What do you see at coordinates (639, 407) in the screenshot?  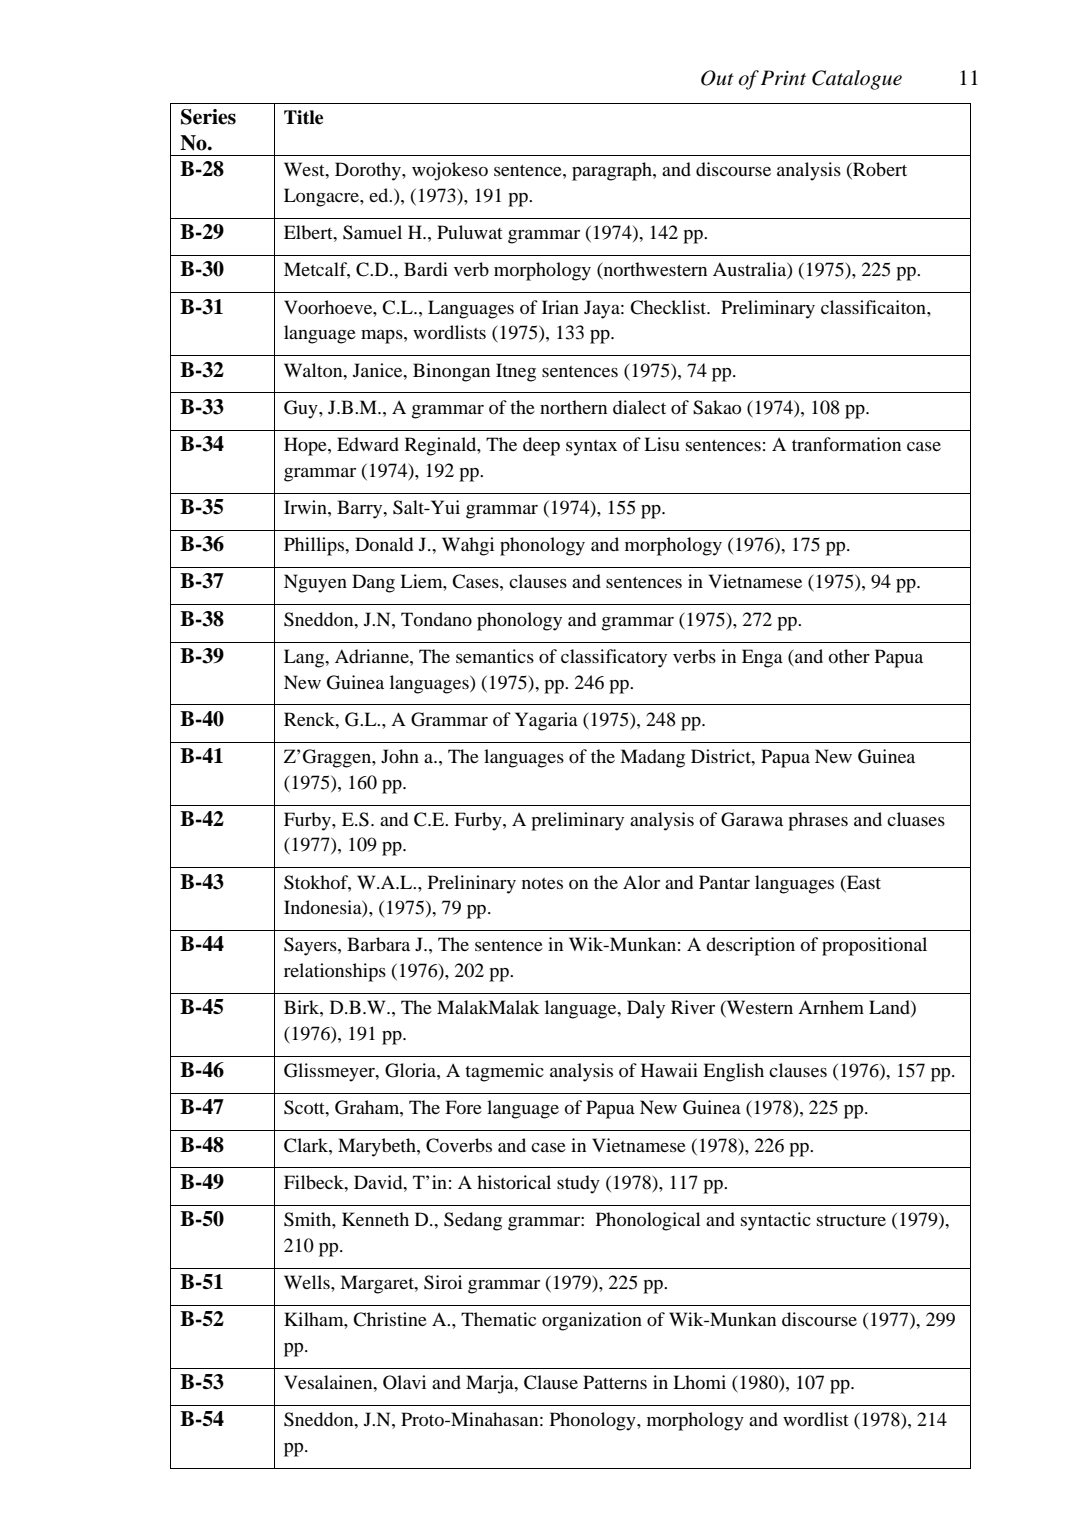 I see `dialect` at bounding box center [639, 407].
